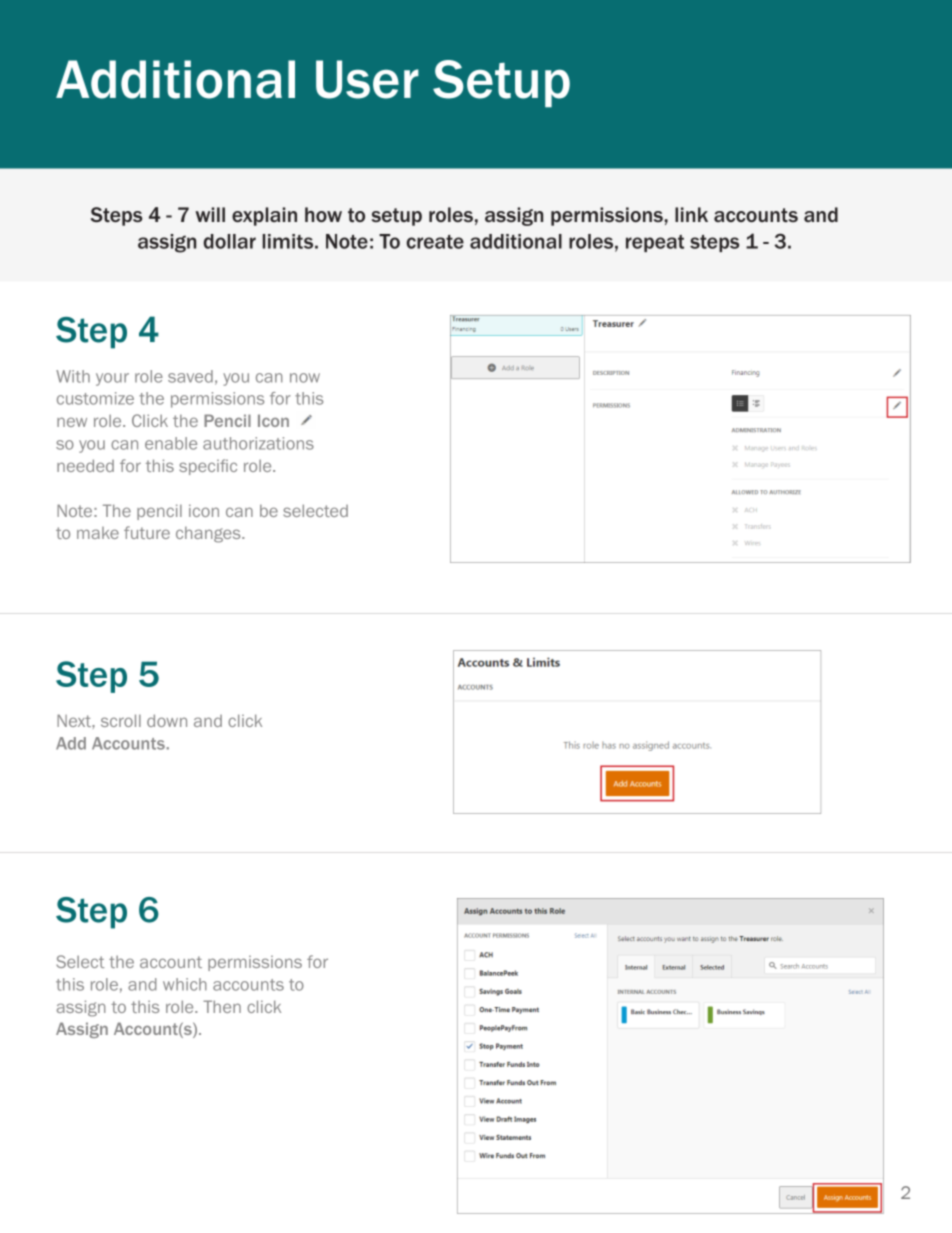  I want to click on Then, so click(222, 1006).
